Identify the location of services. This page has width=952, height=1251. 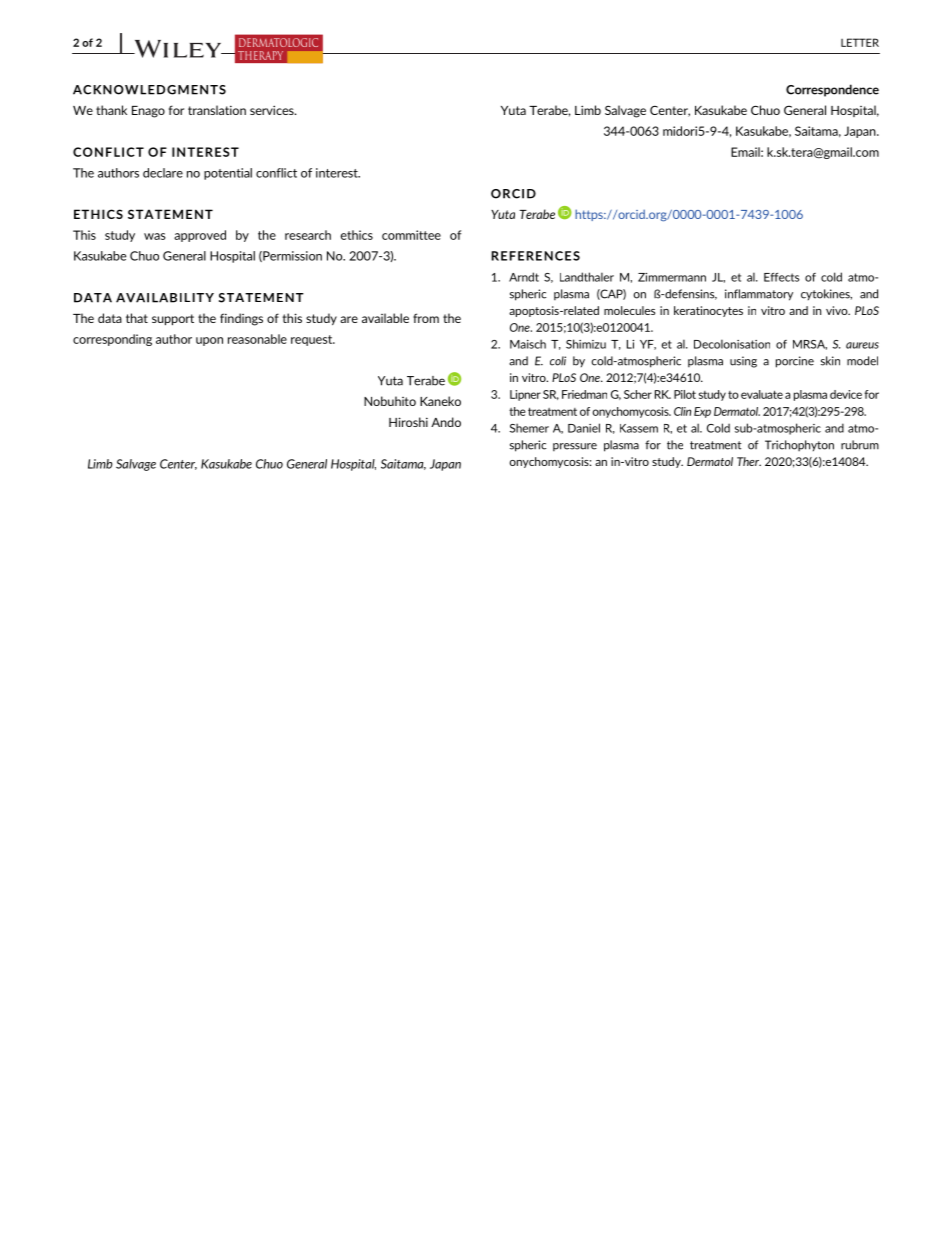
(273, 110).
